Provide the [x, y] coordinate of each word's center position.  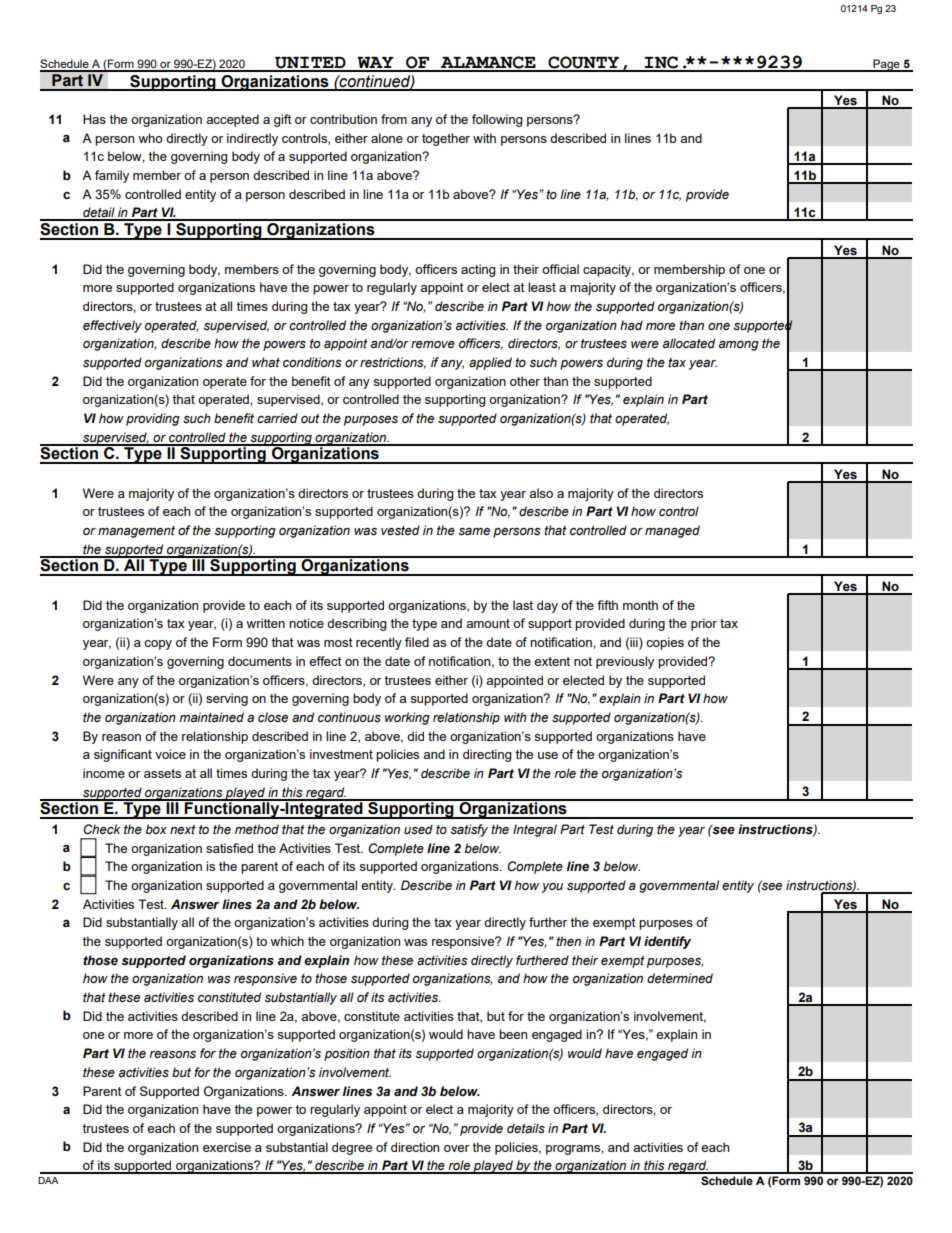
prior [704, 624]
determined [680, 978]
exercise [227, 1147]
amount [488, 623]
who [150, 138]
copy [158, 645]
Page [886, 65]
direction [415, 1147]
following [497, 120]
